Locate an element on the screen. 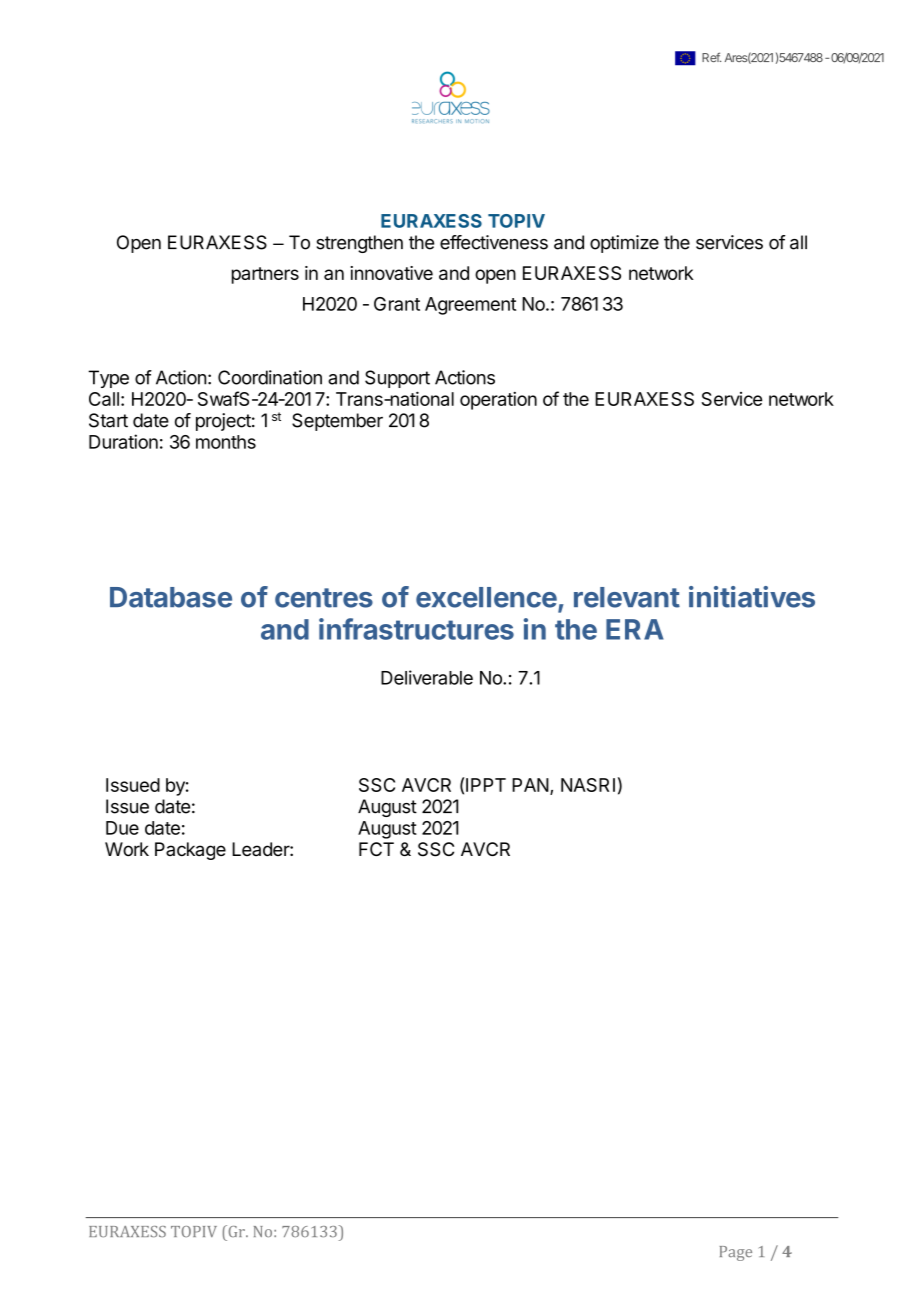 This screenshot has height=1308, width=924. relevant is located at coordinates (627, 597).
